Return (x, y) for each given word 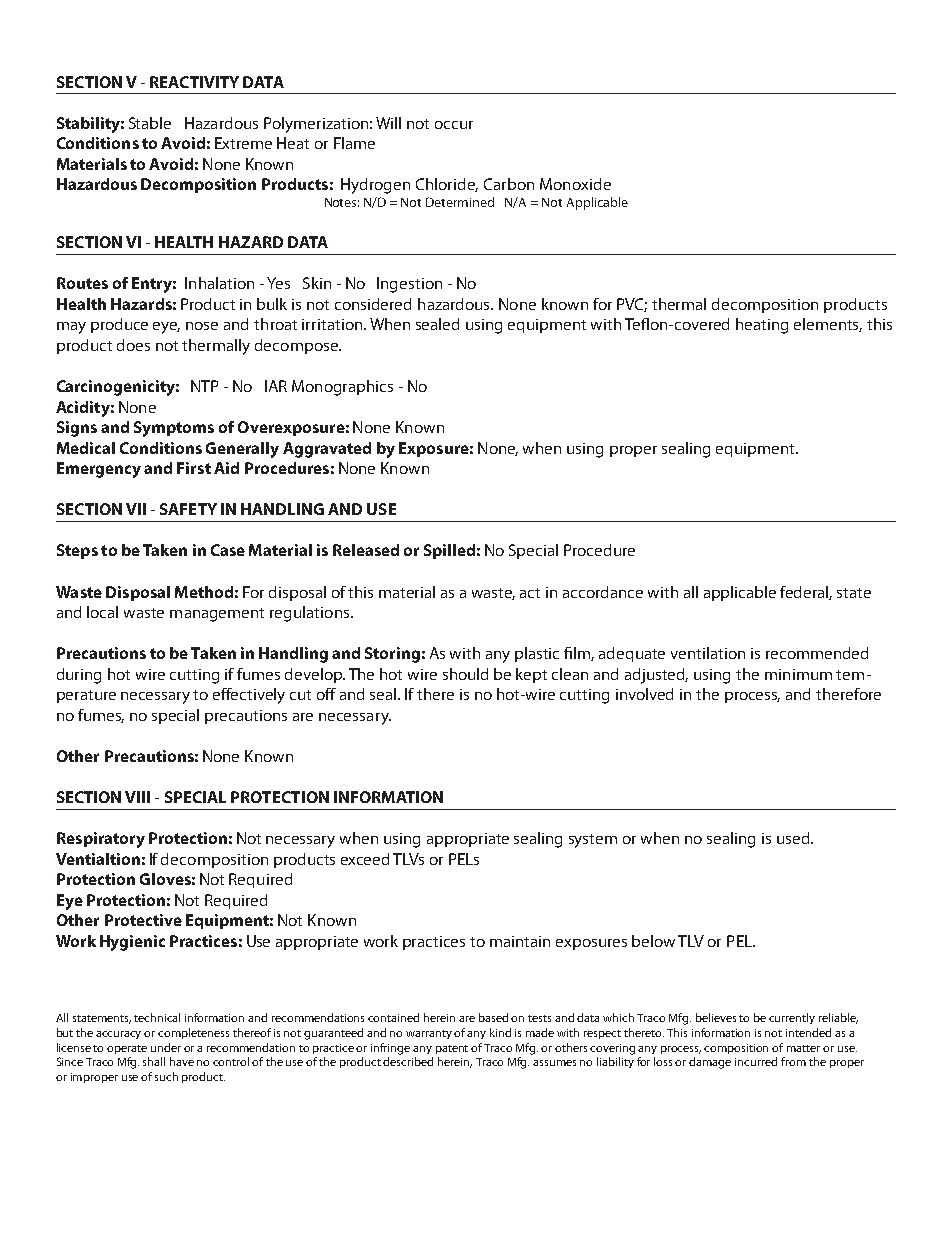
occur (454, 125)
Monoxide (575, 184)
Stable (150, 123)
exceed (365, 859)
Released (366, 550)
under (166, 1047)
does (133, 345)
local (102, 612)
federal (806, 593)
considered (373, 304)
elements (828, 325)
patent (452, 1049)
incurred (756, 1061)
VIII (137, 797)
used (794, 838)
